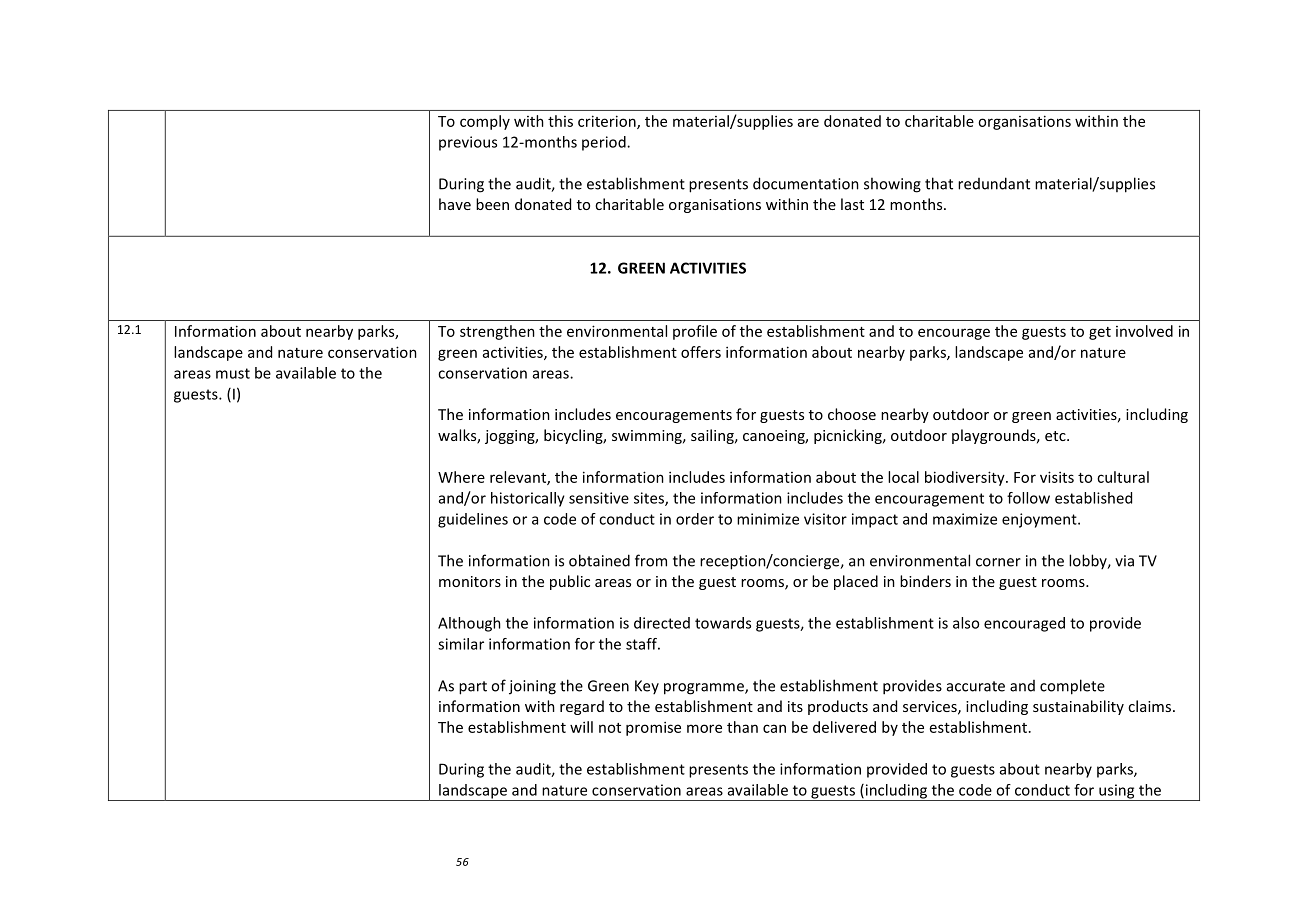 The image size is (1308, 924). I want to click on from, so click(651, 560).
